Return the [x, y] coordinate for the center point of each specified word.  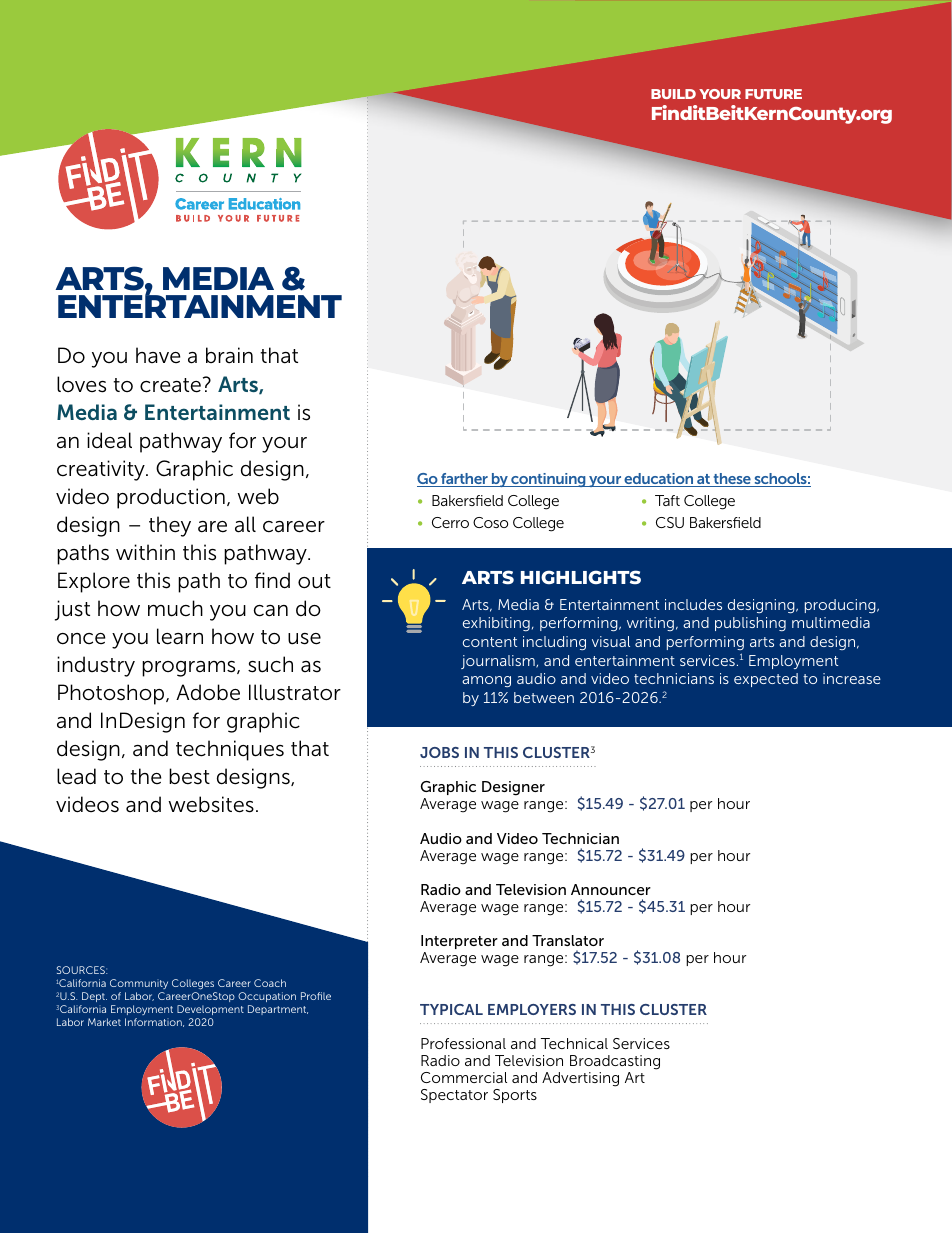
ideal [109, 440]
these [732, 480]
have [158, 355]
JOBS [439, 752]
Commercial [464, 1077]
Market [104, 1022]
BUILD [673, 94]
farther [464, 480]
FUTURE [773, 94]
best [189, 776]
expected [766, 680]
